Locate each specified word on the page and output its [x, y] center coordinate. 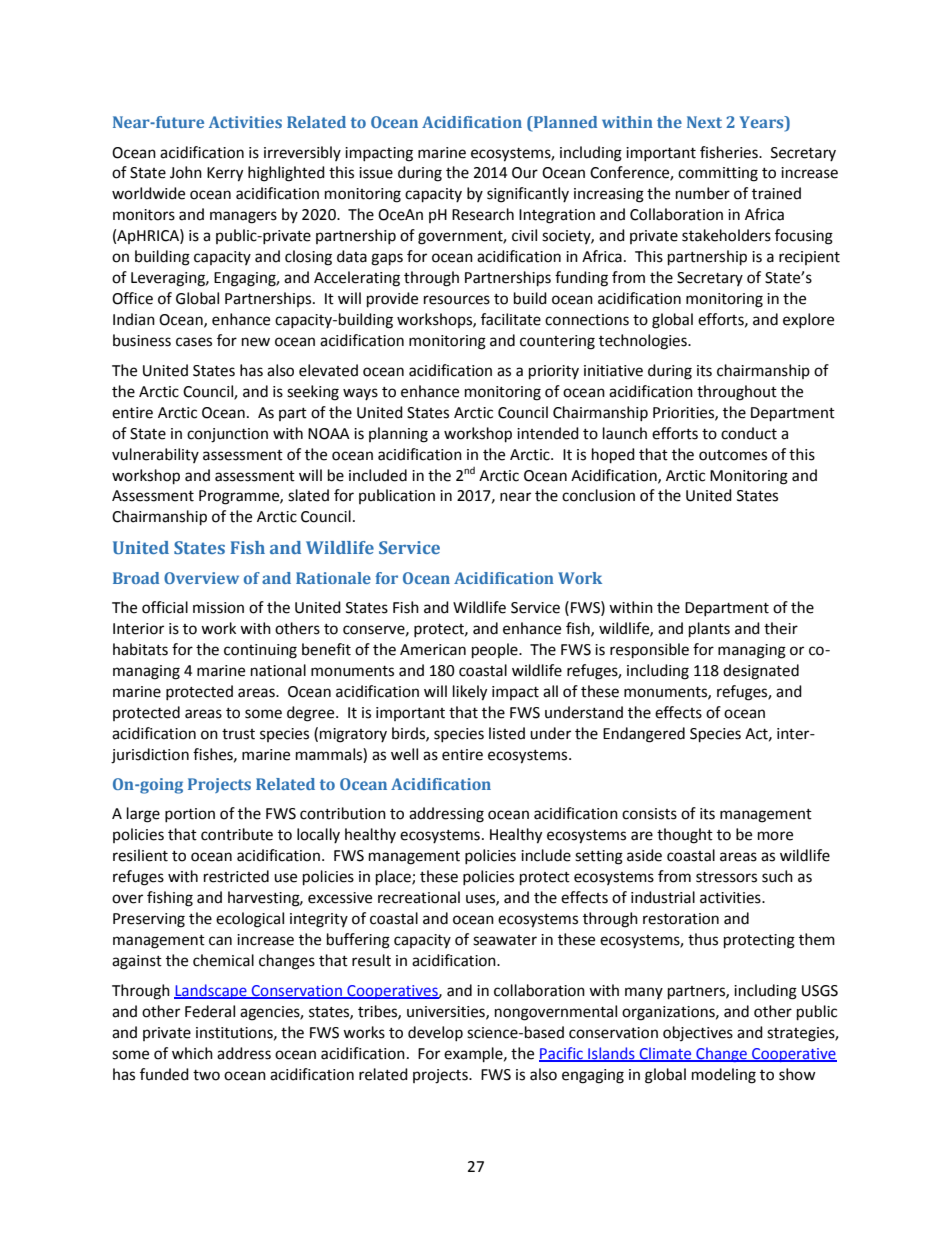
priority [554, 372]
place [394, 878]
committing [718, 174]
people [496, 651]
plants [709, 630]
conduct [749, 433]
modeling [724, 1076]
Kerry [225, 174]
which [192, 1053]
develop [435, 1033]
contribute [237, 834]
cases [194, 342]
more [775, 836]
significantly [528, 195]
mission [218, 608]
